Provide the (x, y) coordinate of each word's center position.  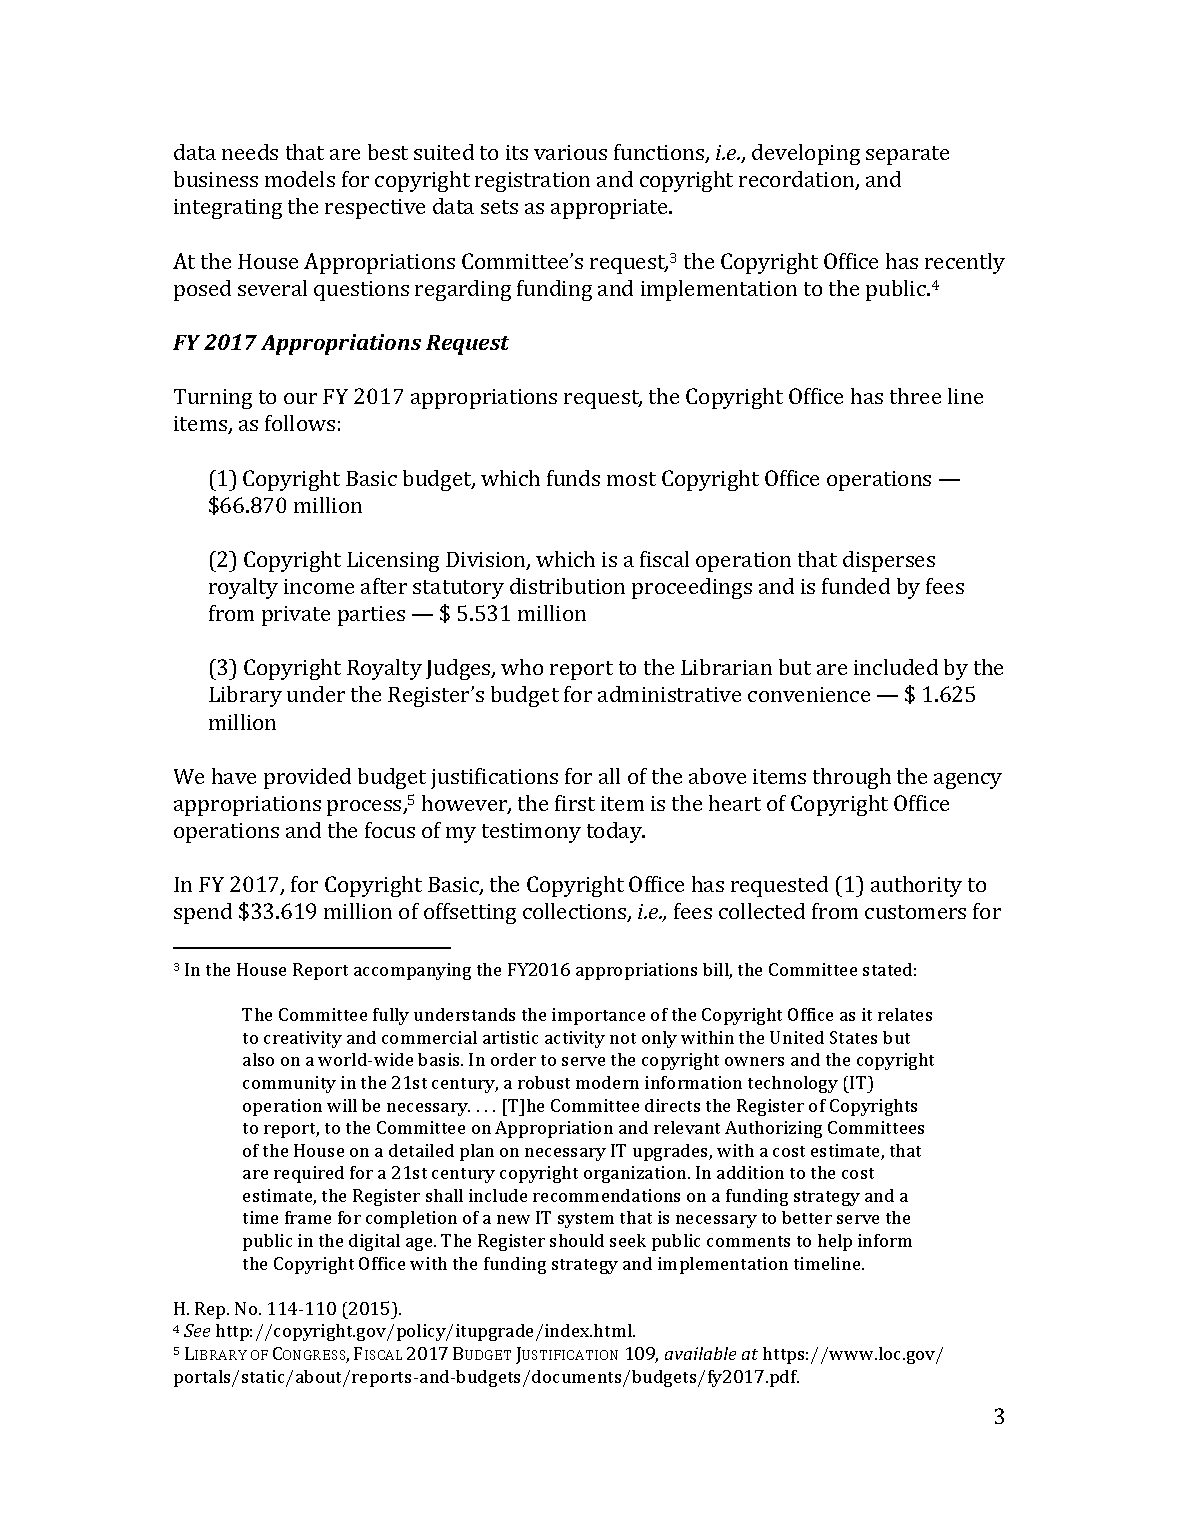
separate (907, 155)
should (577, 1240)
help (835, 1242)
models (300, 179)
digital (374, 1242)
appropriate (610, 209)
